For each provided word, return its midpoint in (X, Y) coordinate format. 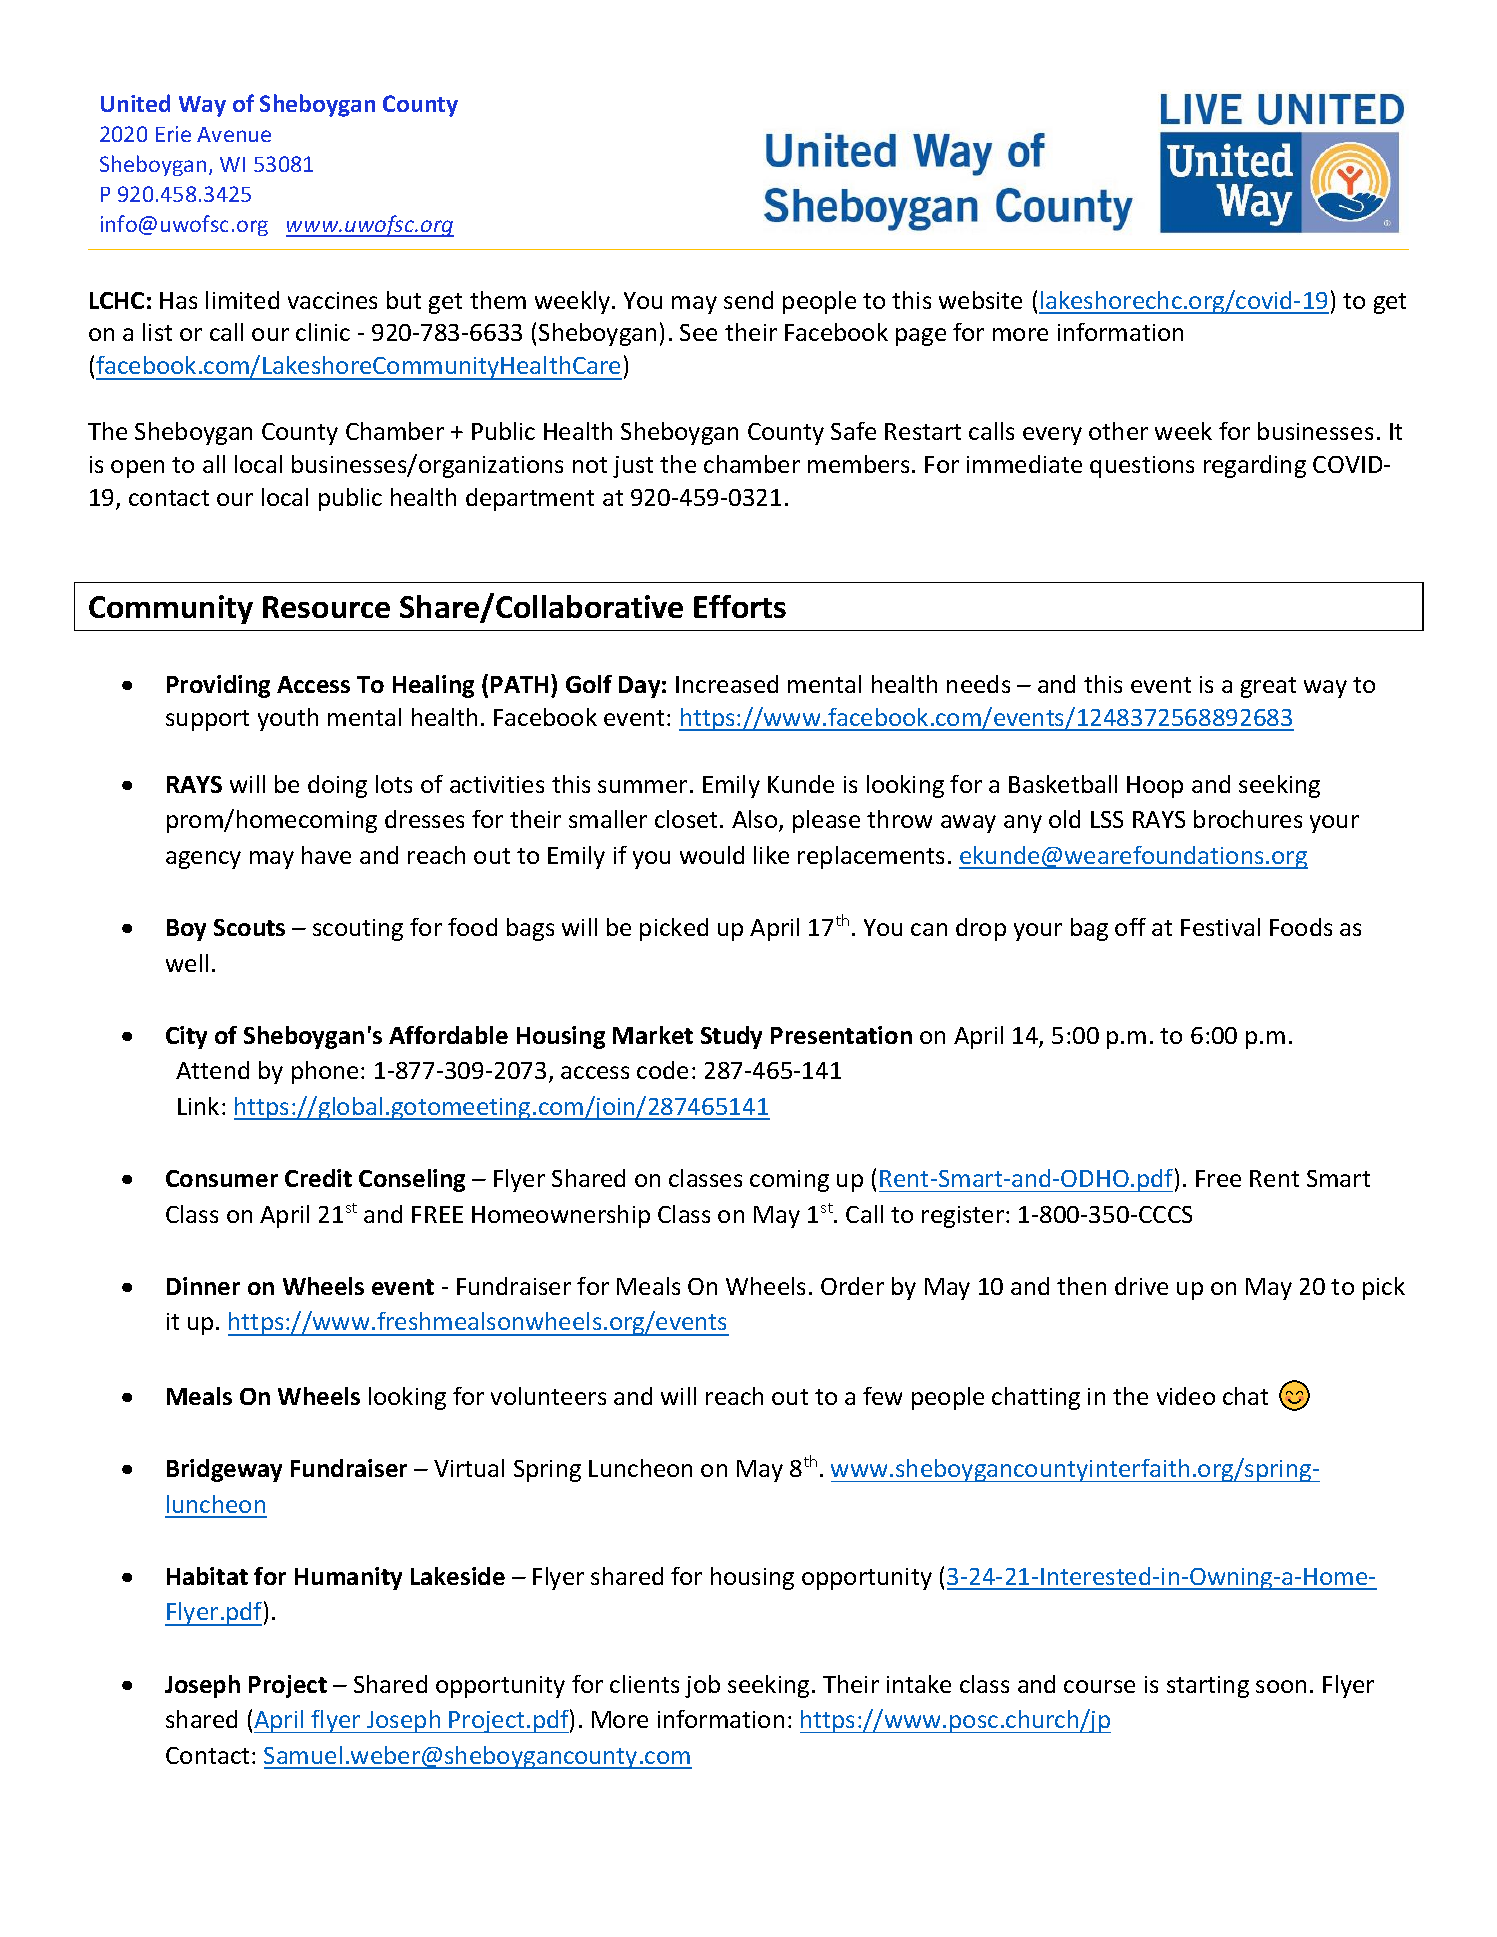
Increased (727, 684)
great (1268, 687)
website (980, 300)
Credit (318, 1178)
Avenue (234, 134)
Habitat (207, 1576)
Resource (326, 607)
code (662, 1070)
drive (1141, 1286)
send (748, 300)
